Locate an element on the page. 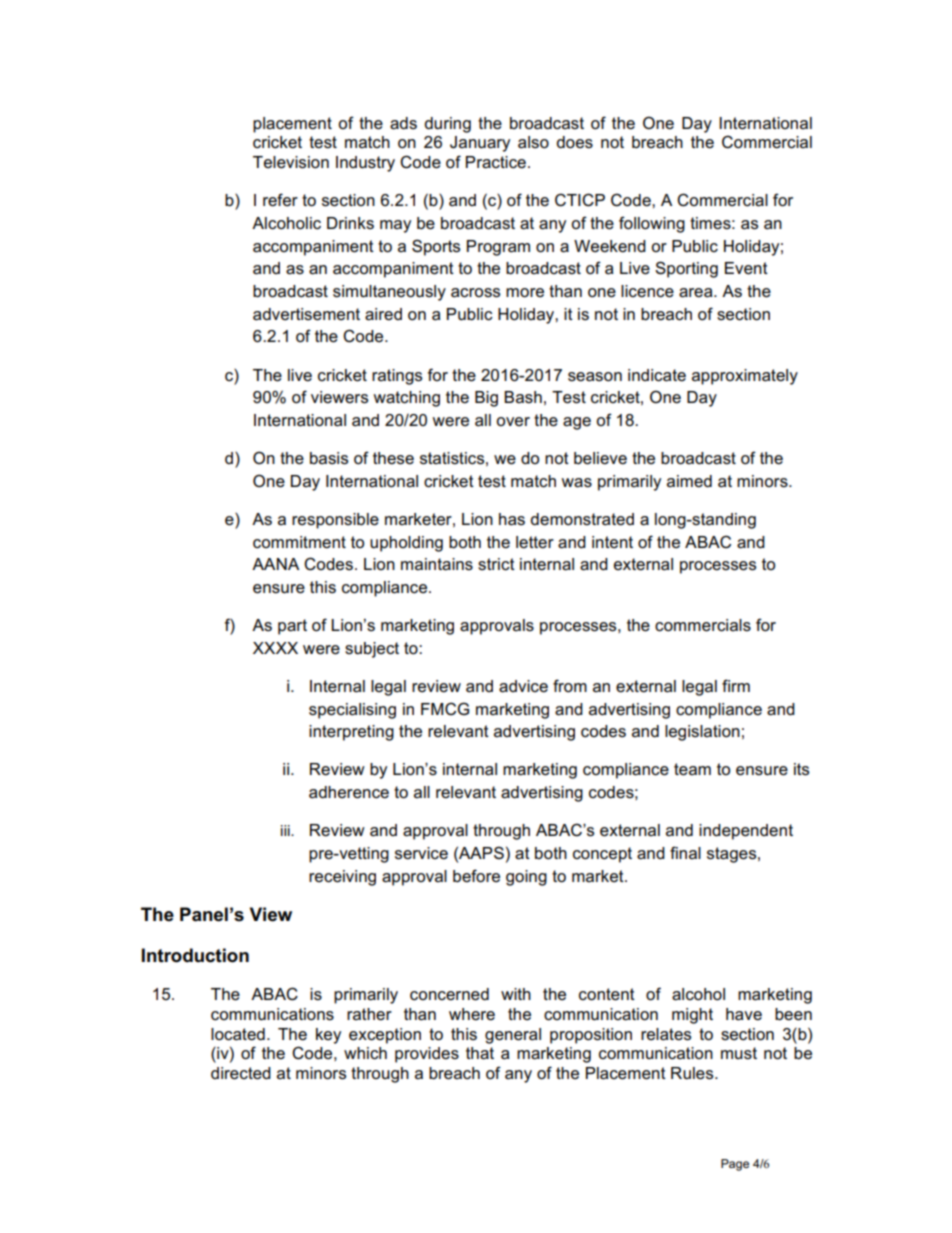 This document has height=1233, width=952. directed is located at coordinates (241, 1073).
